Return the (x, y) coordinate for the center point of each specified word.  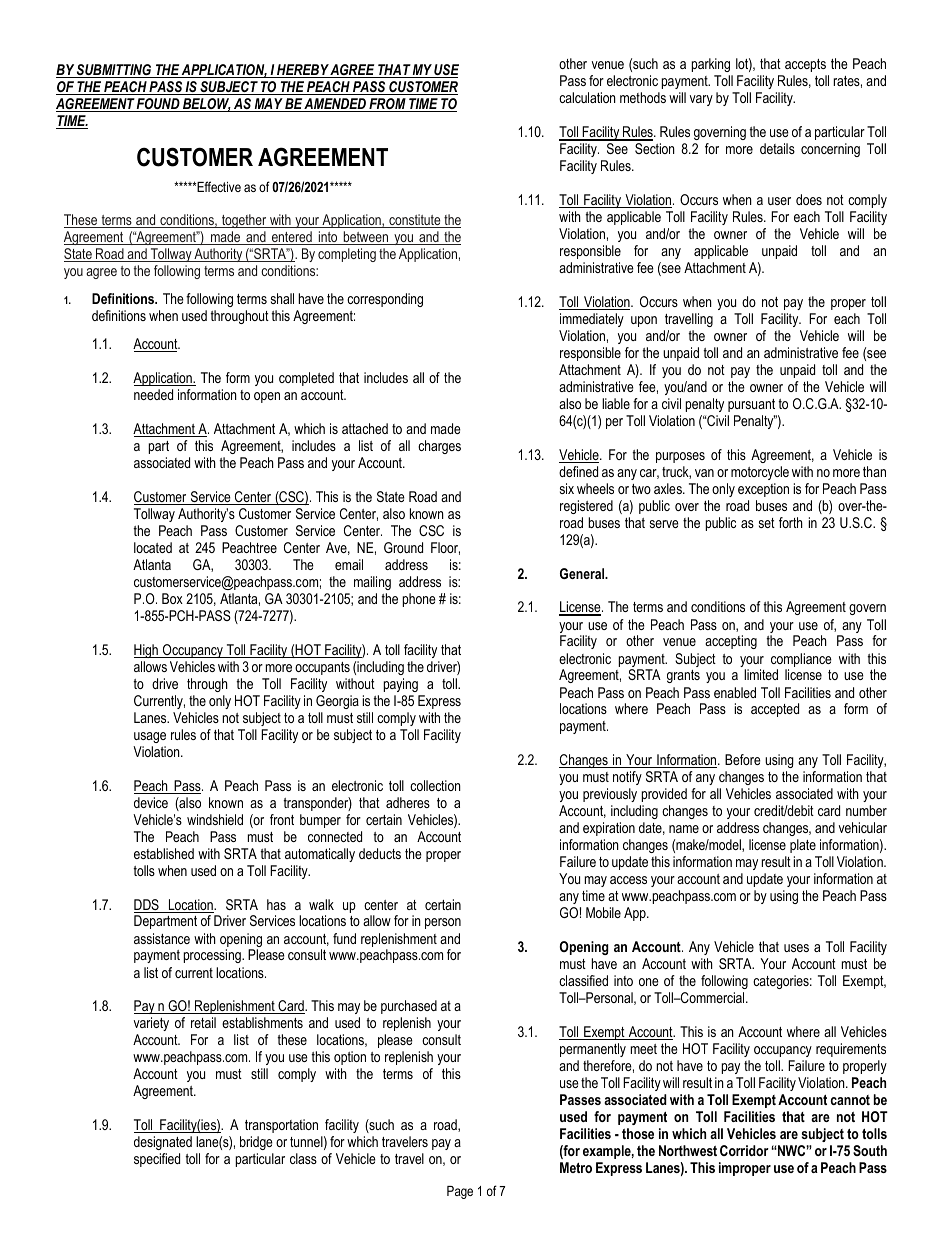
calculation (587, 97)
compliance (801, 661)
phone (419, 600)
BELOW (206, 105)
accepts (805, 65)
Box (172, 598)
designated (163, 1143)
